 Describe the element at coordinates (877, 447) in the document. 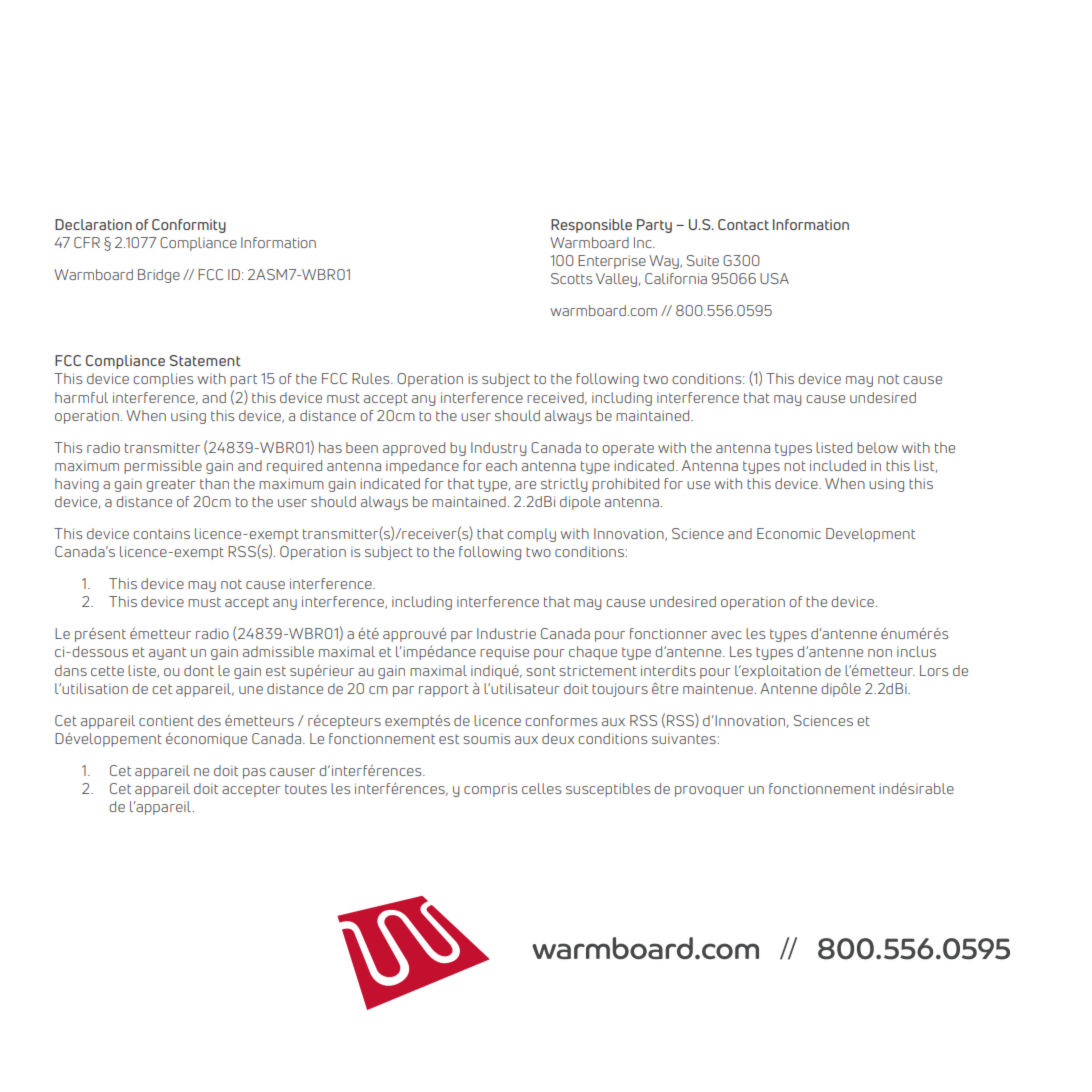

I see `below` at that location.
